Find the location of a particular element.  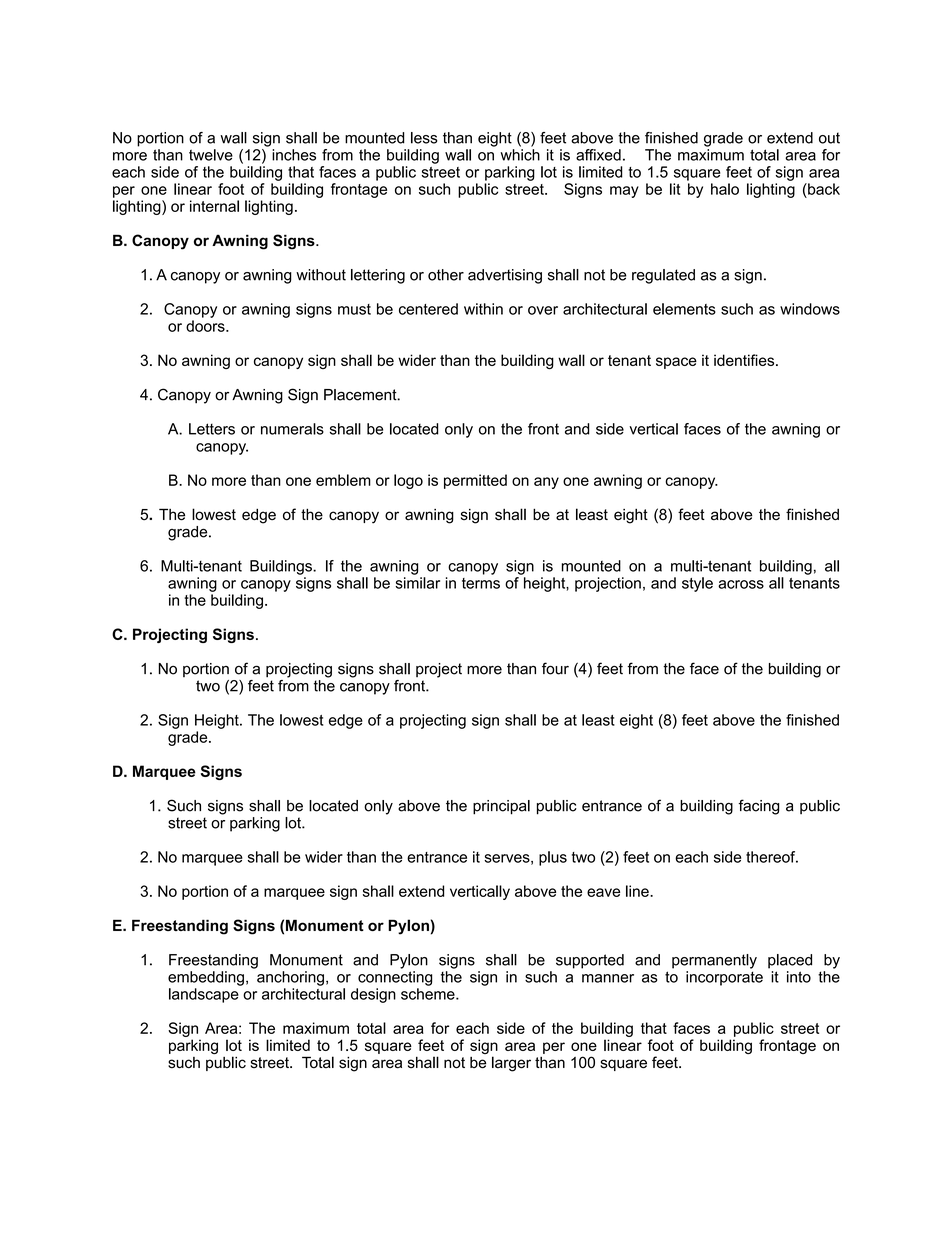

over is located at coordinates (543, 310).
